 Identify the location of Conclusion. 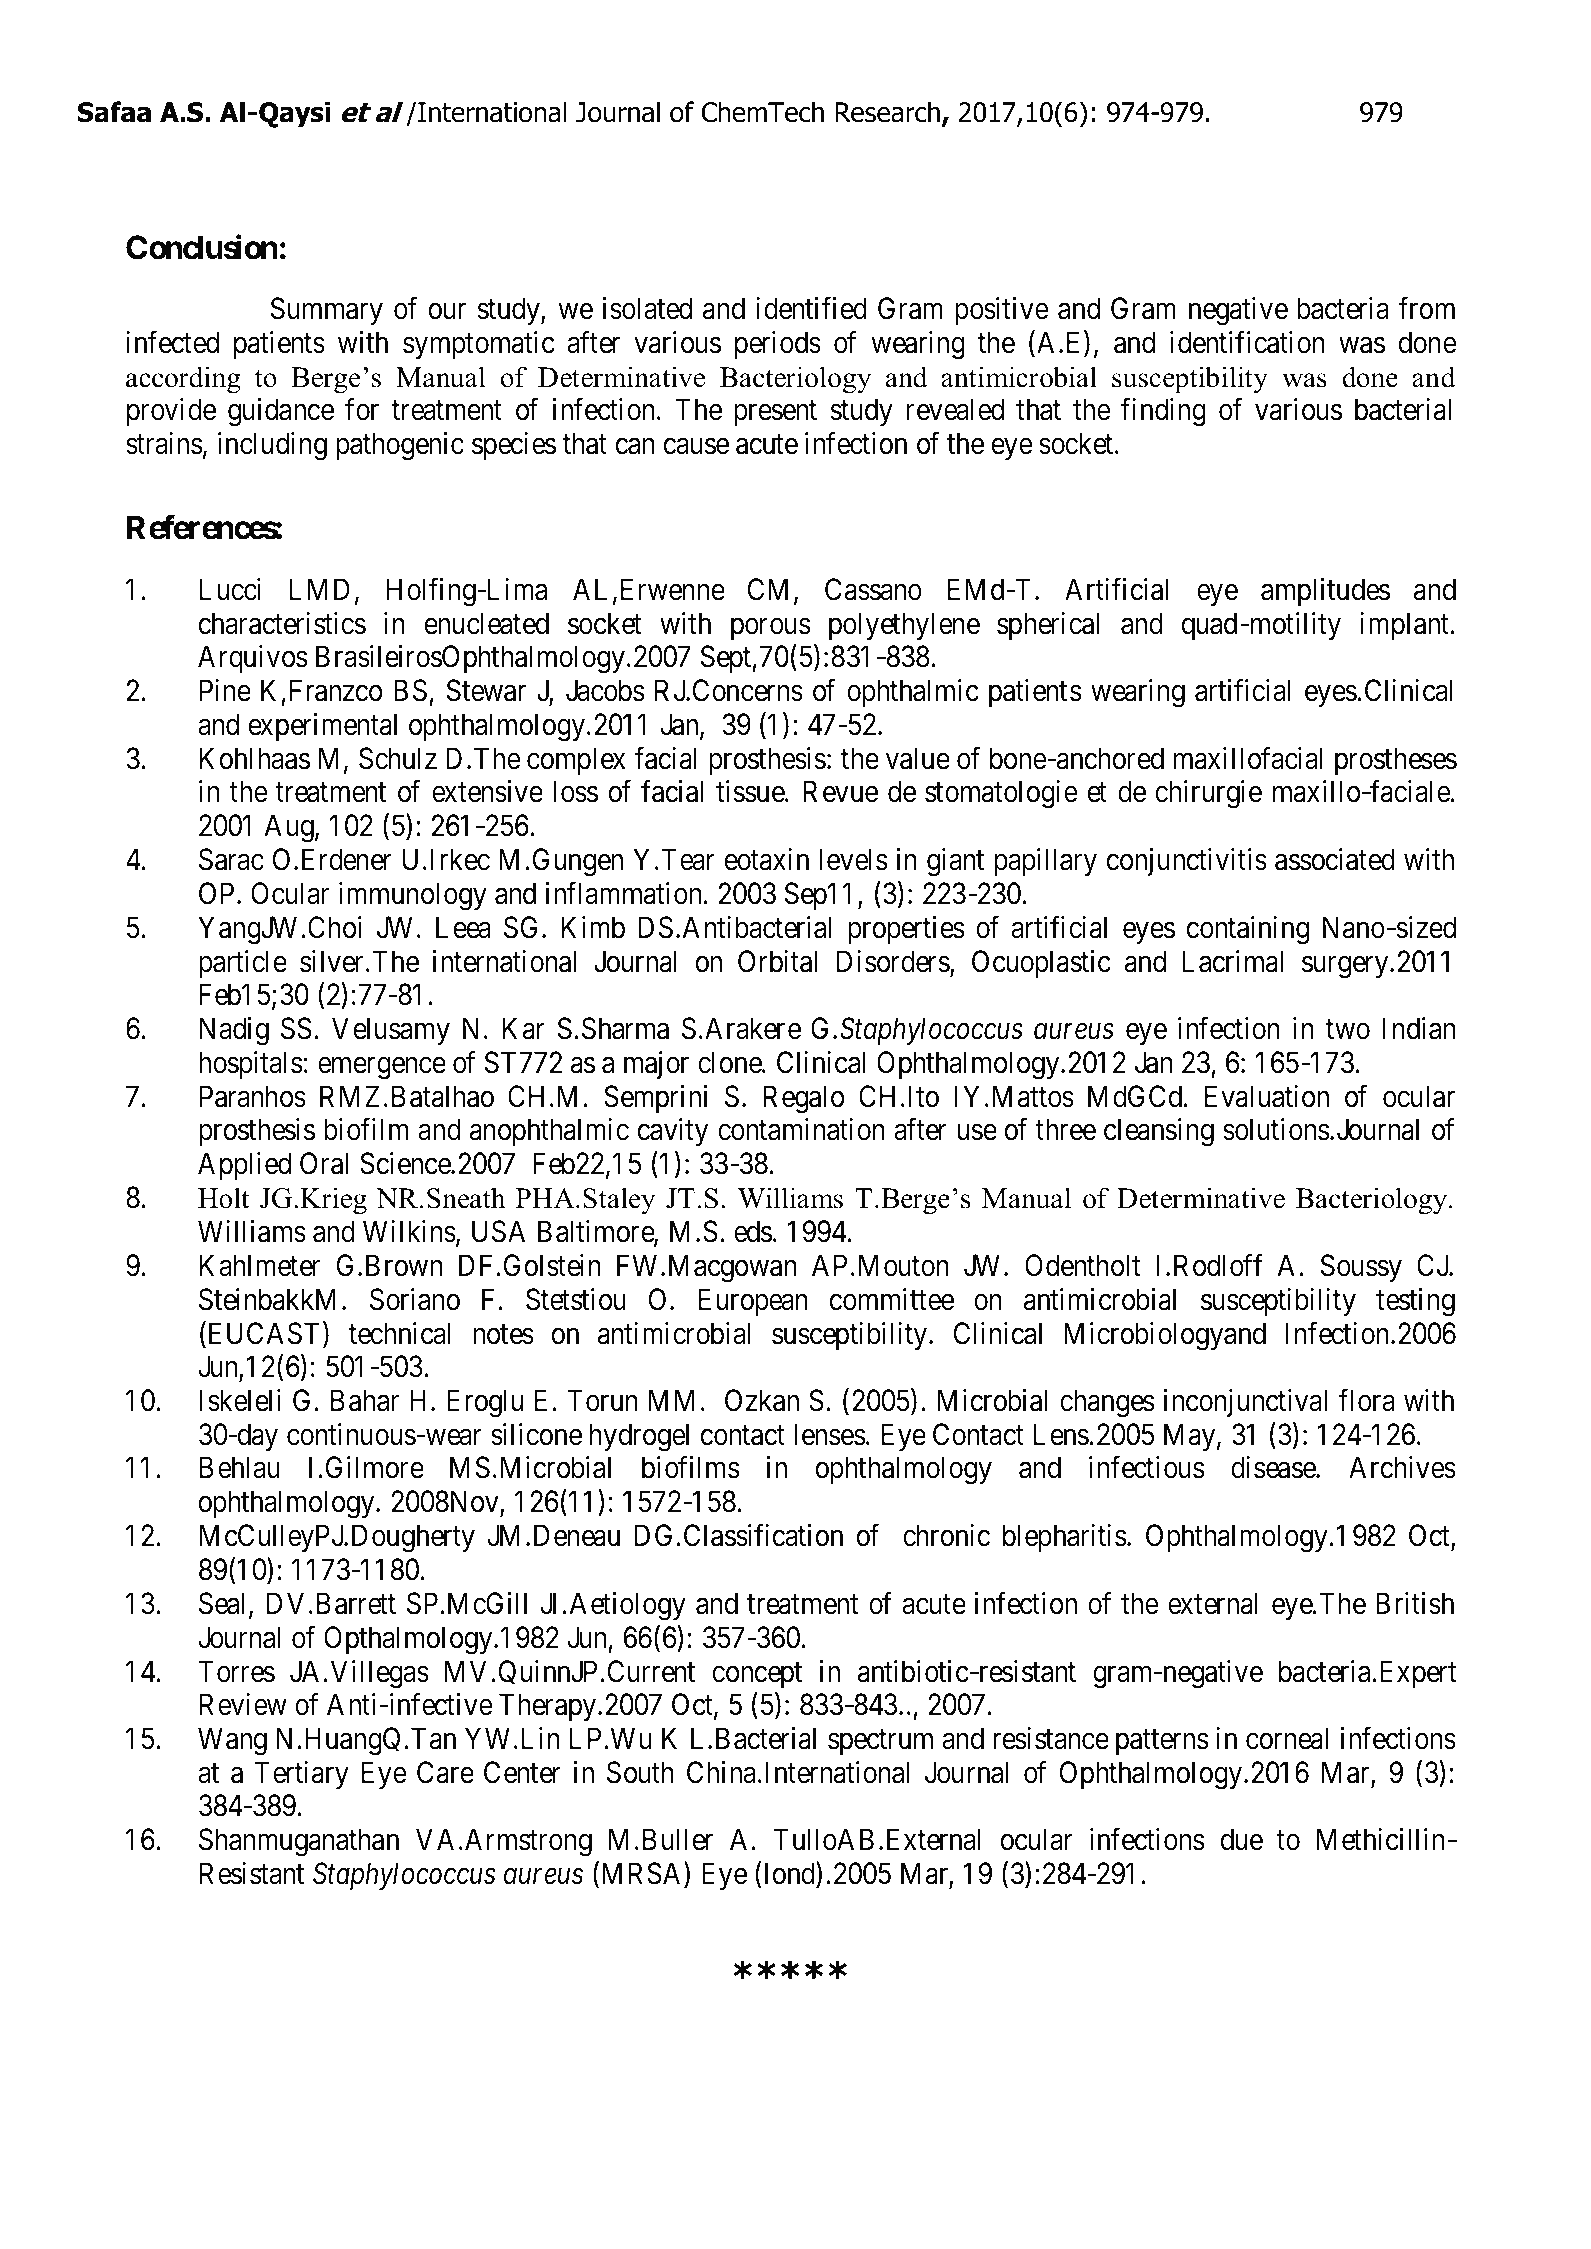
(202, 247).
